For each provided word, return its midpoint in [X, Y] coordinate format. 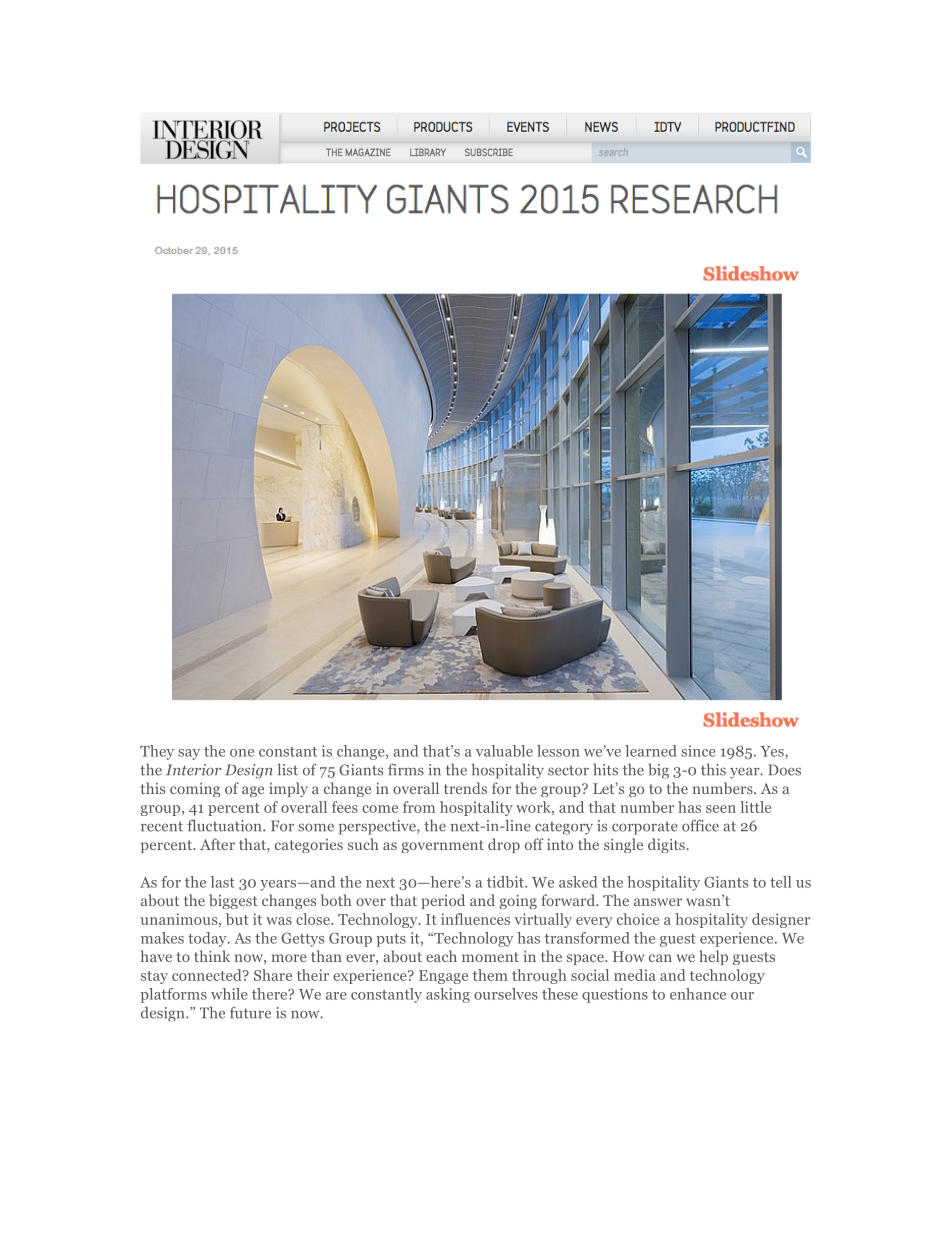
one [242, 753]
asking [448, 995]
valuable [504, 751]
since [698, 751]
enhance [698, 994]
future [250, 1013]
